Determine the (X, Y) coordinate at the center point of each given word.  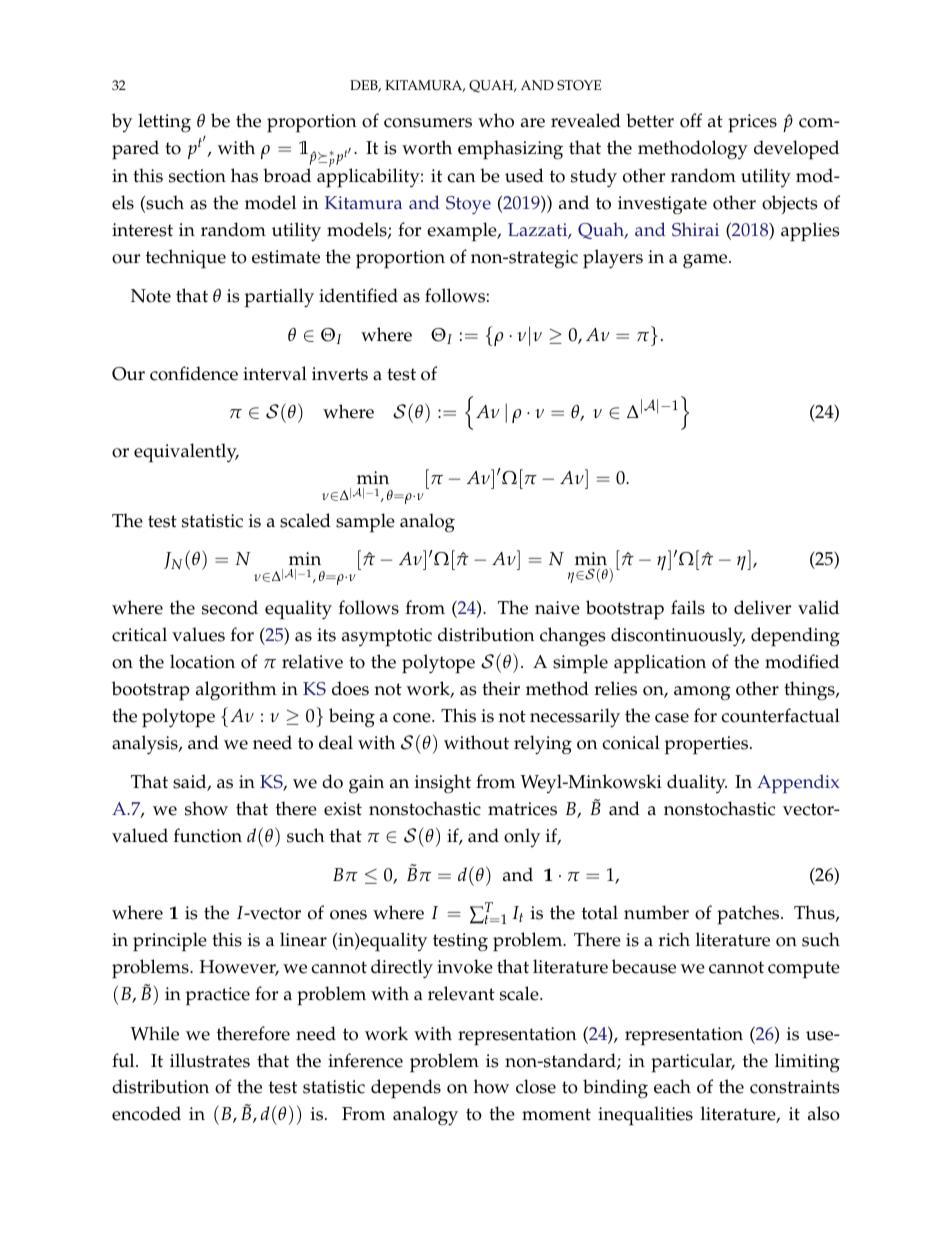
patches (749, 915)
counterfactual (780, 715)
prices (752, 123)
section (197, 176)
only (522, 837)
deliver (762, 607)
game (706, 261)
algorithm (236, 691)
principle (170, 942)
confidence (194, 373)
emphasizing (510, 150)
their (501, 688)
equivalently (186, 453)
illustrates (210, 1060)
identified (358, 295)
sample (365, 523)
